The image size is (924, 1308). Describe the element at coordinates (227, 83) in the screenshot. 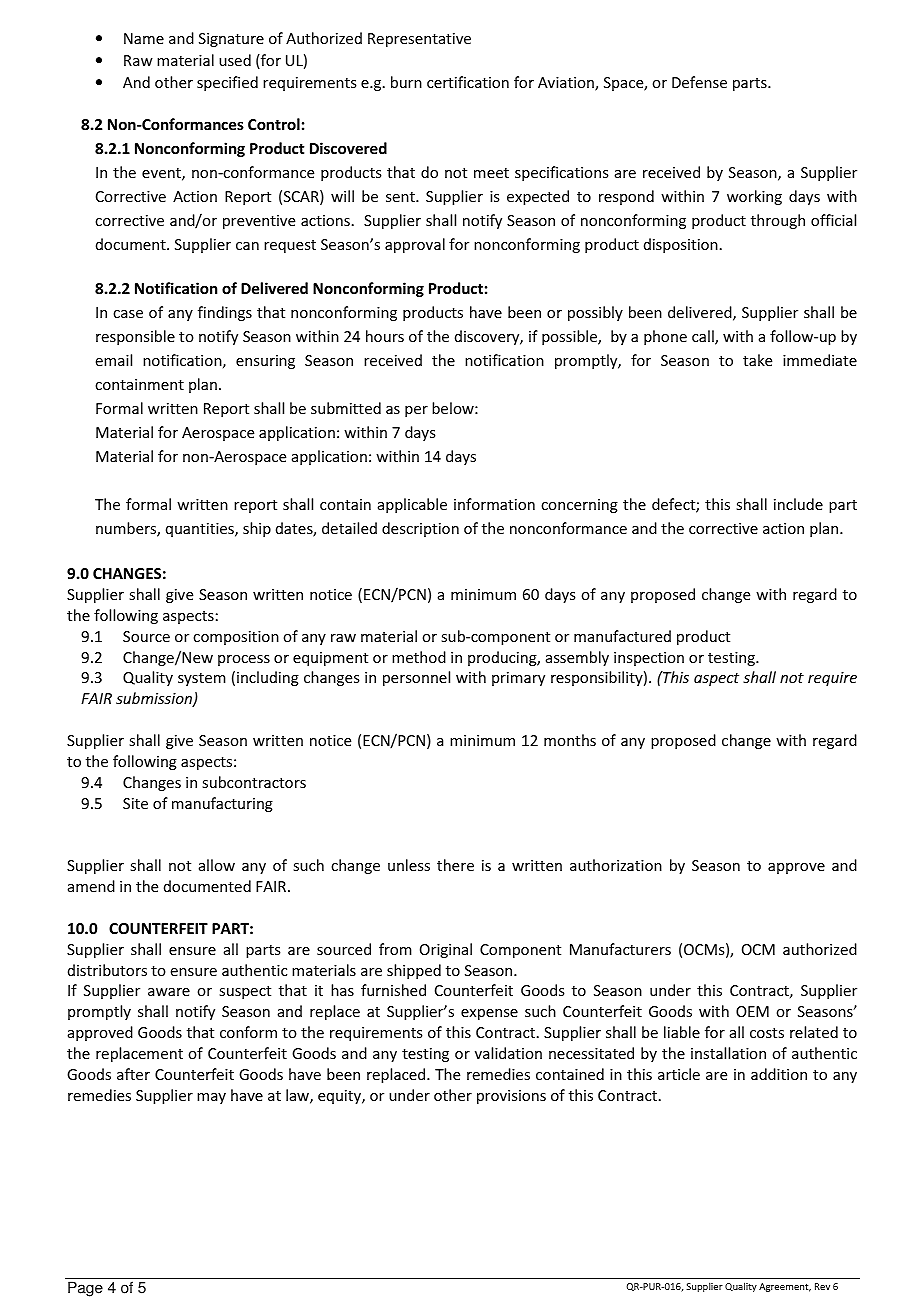

I see `specified` at that location.
